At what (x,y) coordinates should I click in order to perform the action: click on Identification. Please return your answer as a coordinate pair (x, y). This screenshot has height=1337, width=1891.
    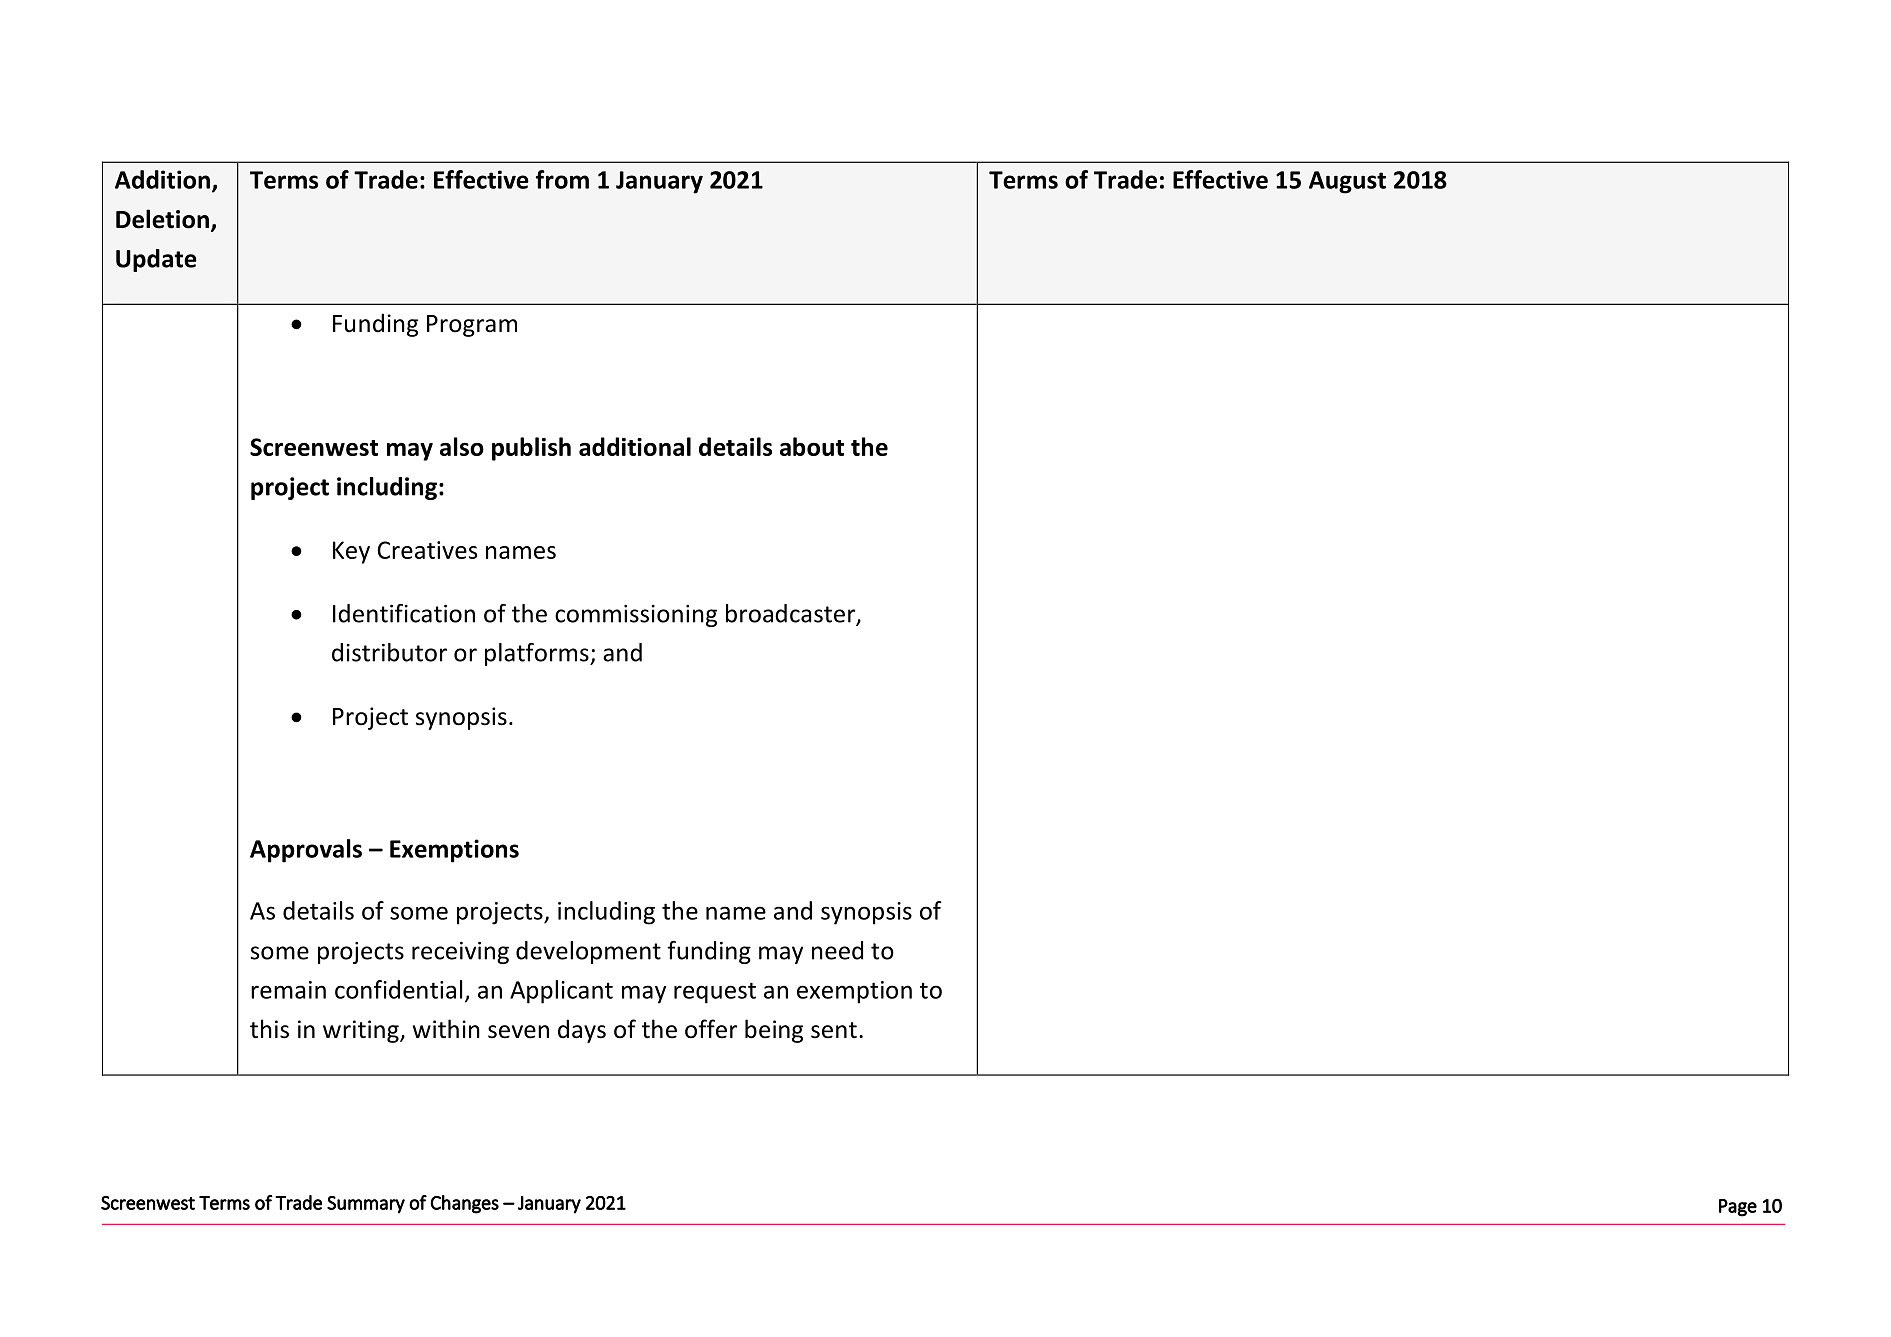
    Looking at the image, I should click on (404, 613).
